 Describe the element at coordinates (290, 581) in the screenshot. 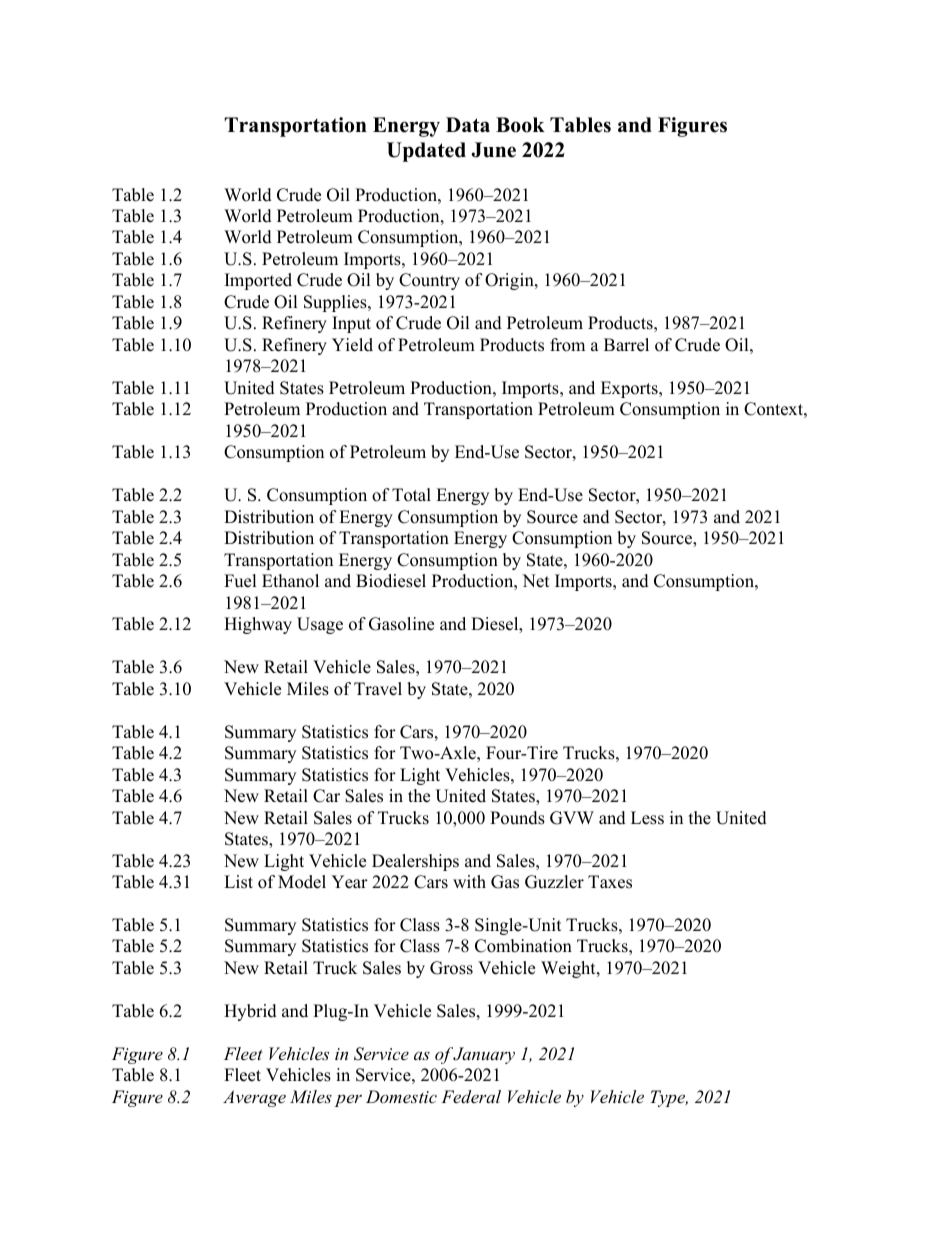

I see `Ethanol` at that location.
